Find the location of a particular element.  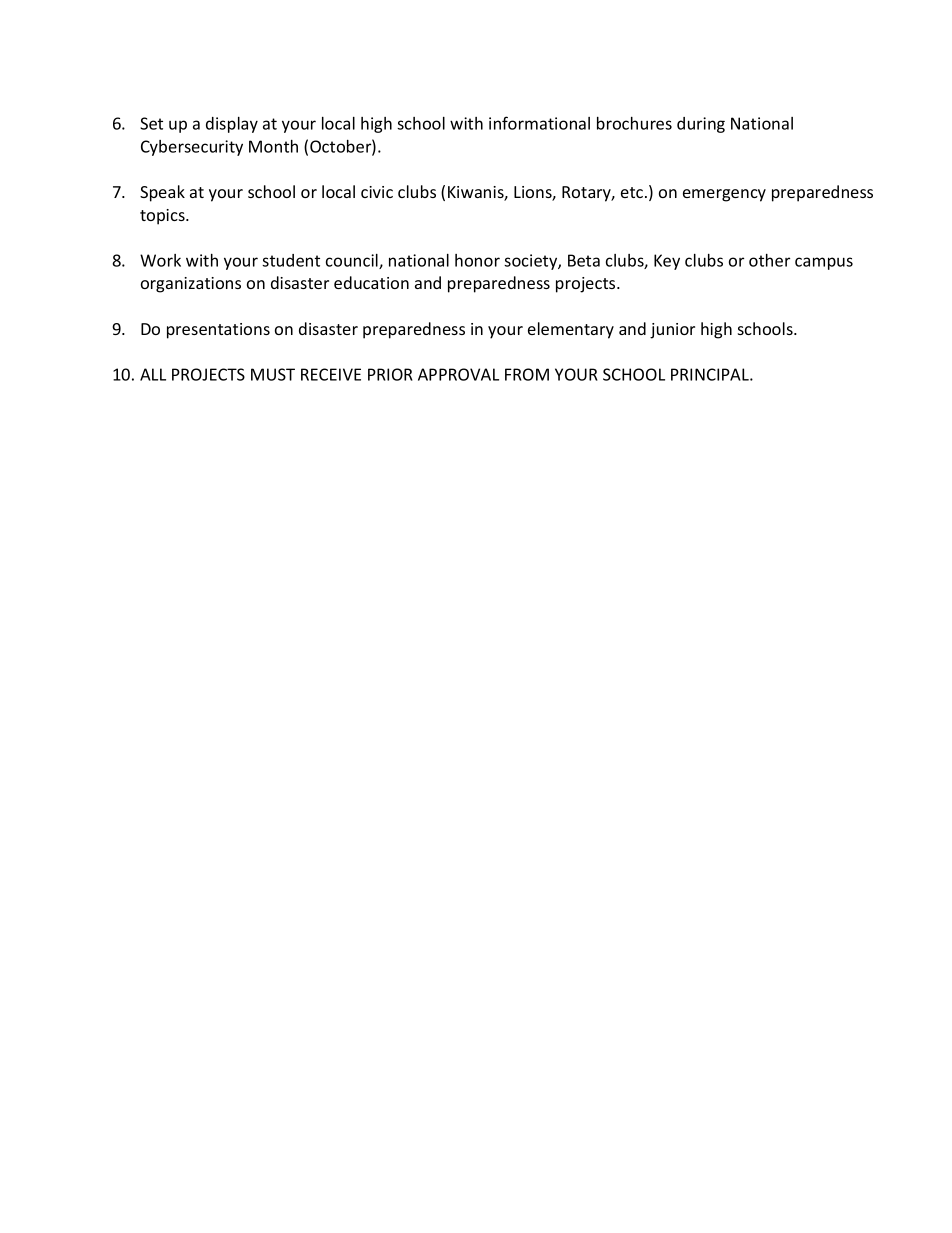

other is located at coordinates (769, 260).
